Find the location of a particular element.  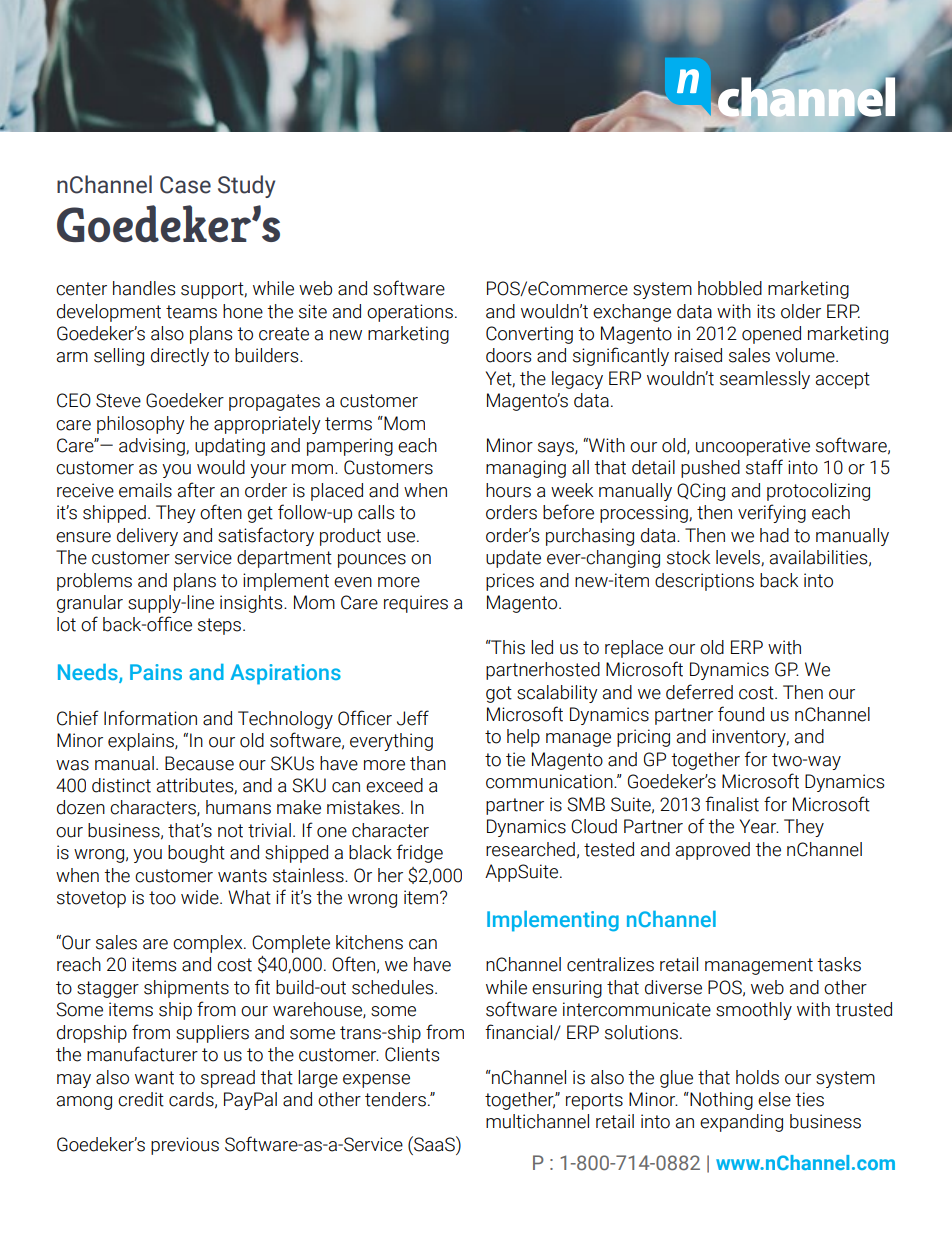

got is located at coordinates (499, 694).
